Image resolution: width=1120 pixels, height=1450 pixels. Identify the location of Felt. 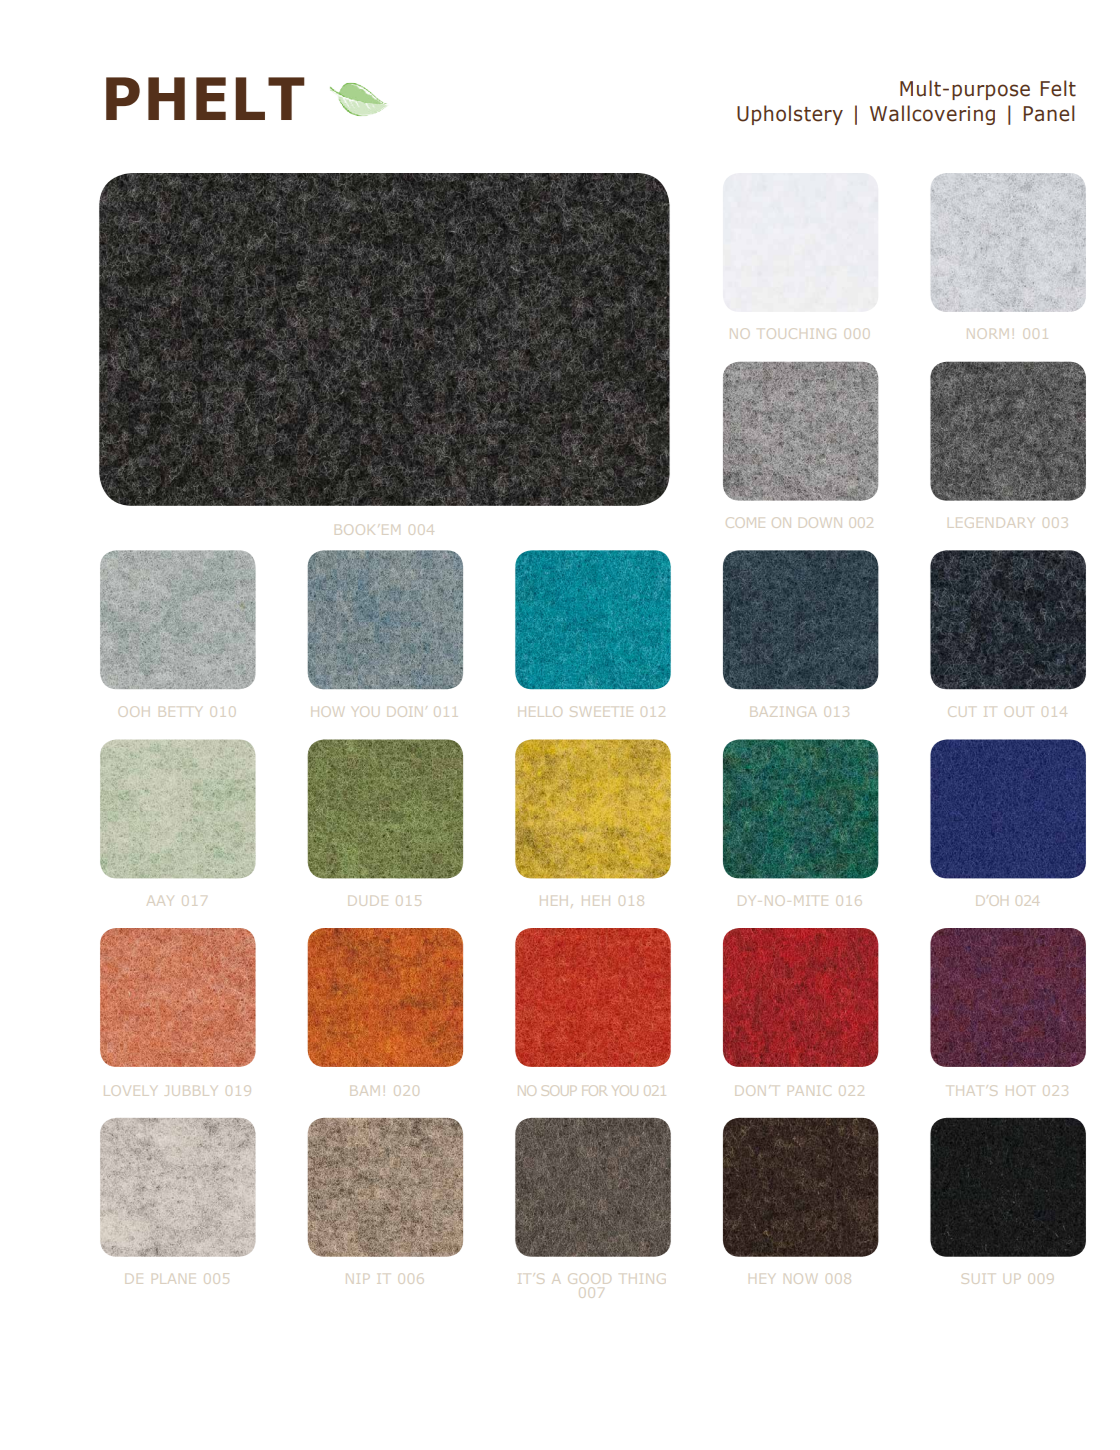
(1058, 88).
